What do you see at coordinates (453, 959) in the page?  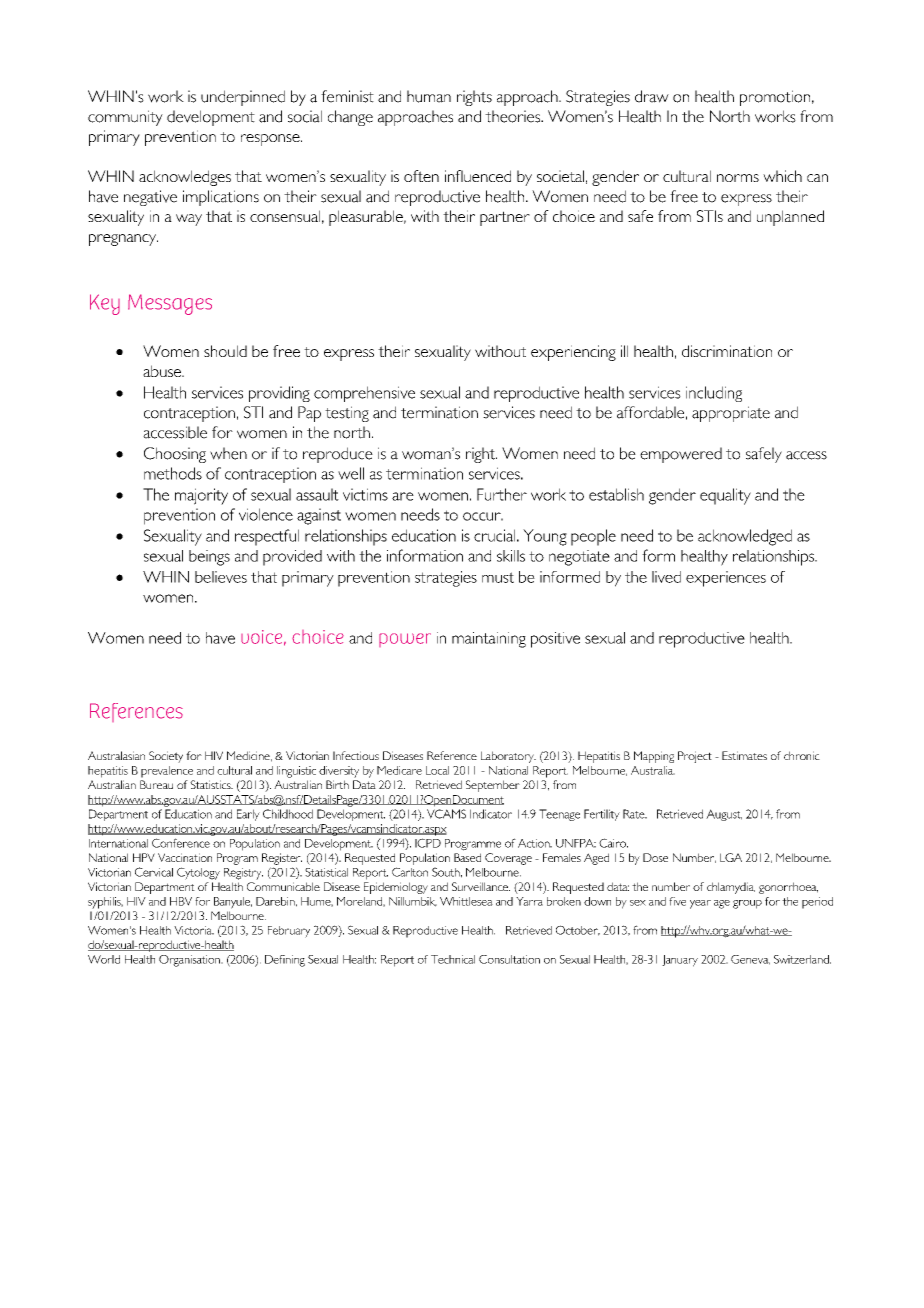 I see `Technical` at bounding box center [453, 959].
